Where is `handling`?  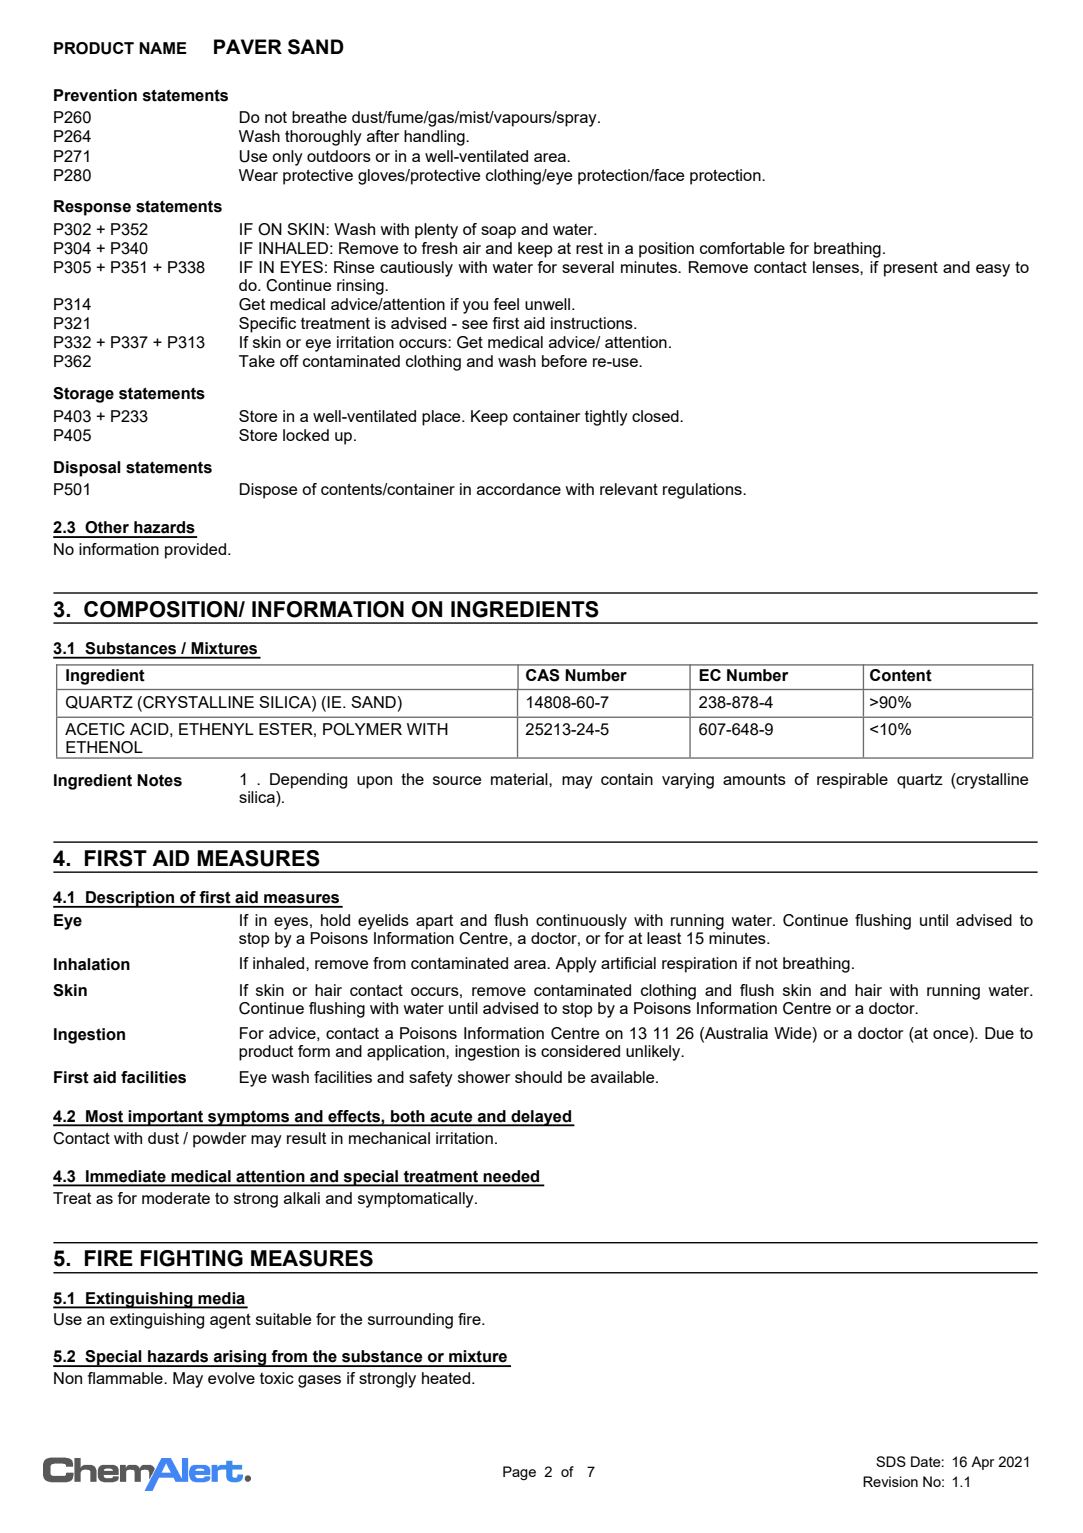 handling is located at coordinates (435, 138).
